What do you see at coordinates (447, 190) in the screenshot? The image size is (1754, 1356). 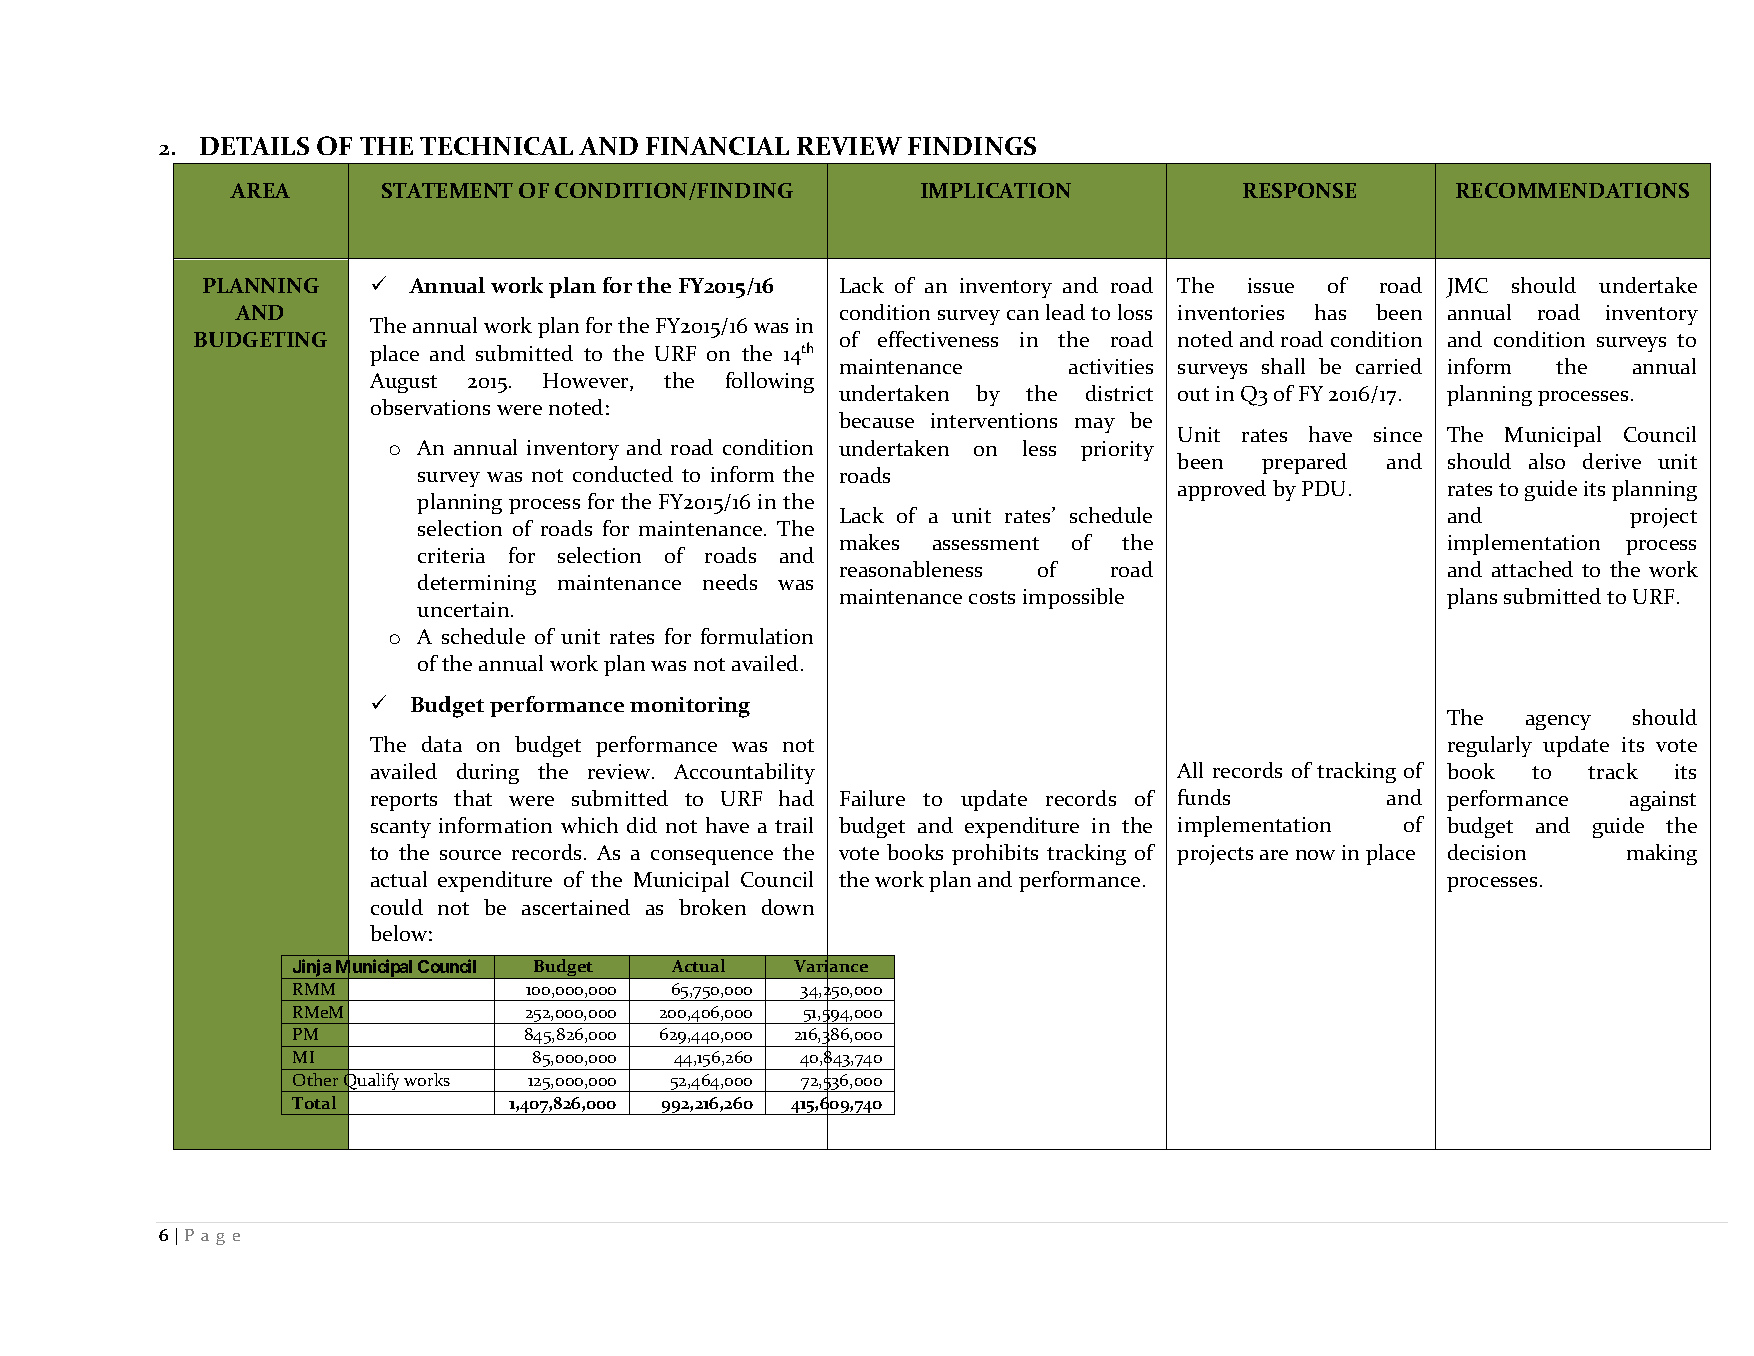 I see `STATEMENT` at bounding box center [447, 190].
